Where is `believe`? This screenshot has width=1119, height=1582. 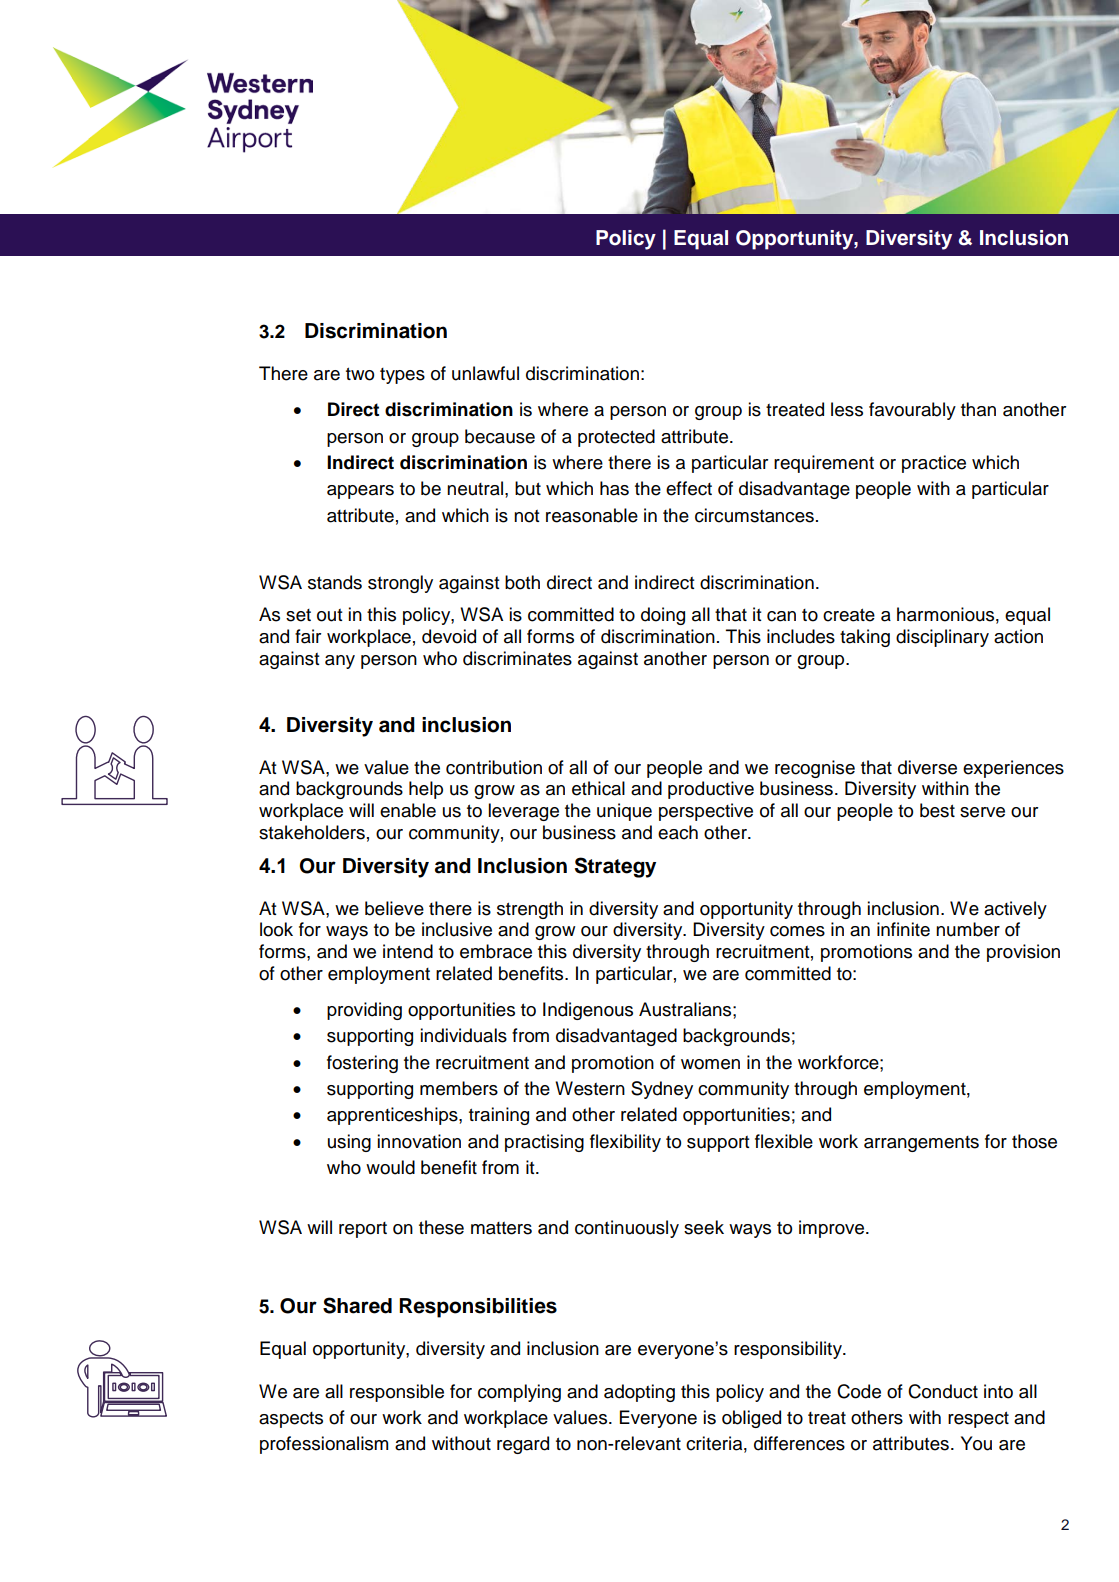 believe is located at coordinates (394, 908).
